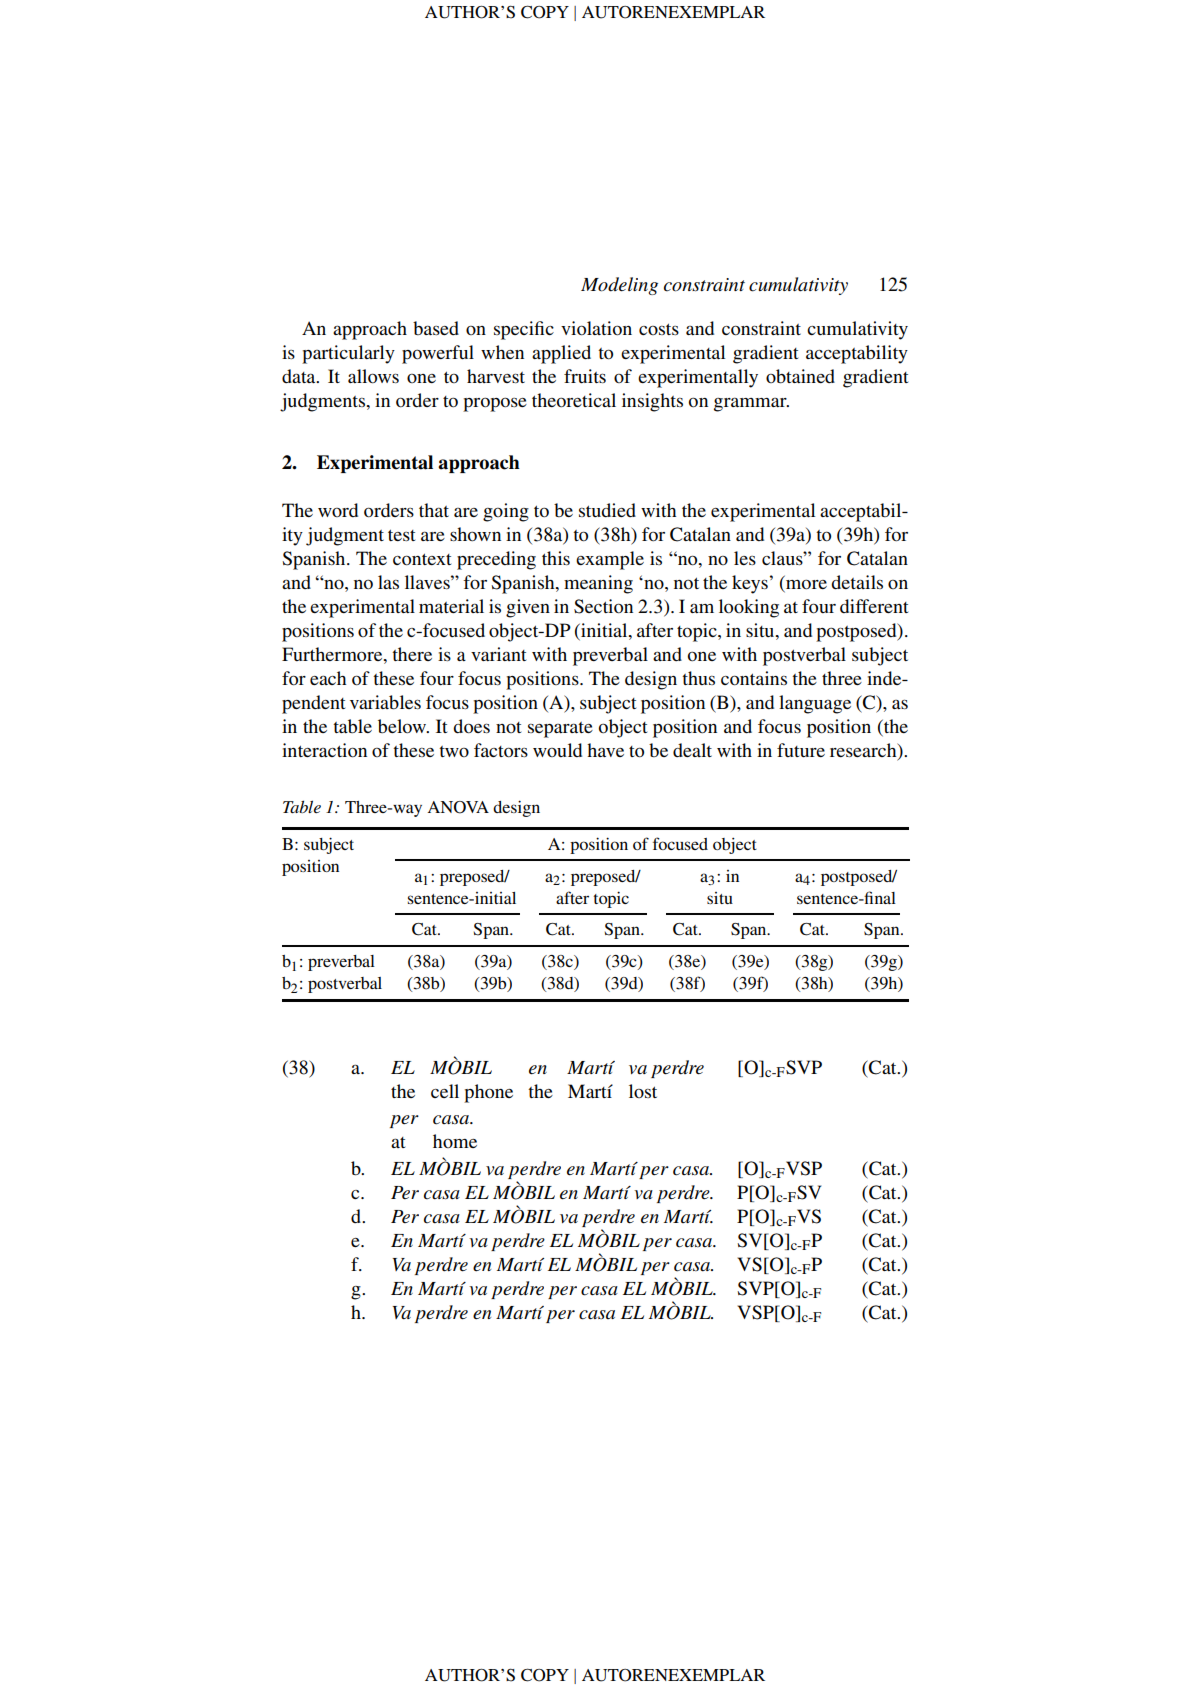  Describe the element at coordinates (596, 328) in the image. I see `violation` at that location.
